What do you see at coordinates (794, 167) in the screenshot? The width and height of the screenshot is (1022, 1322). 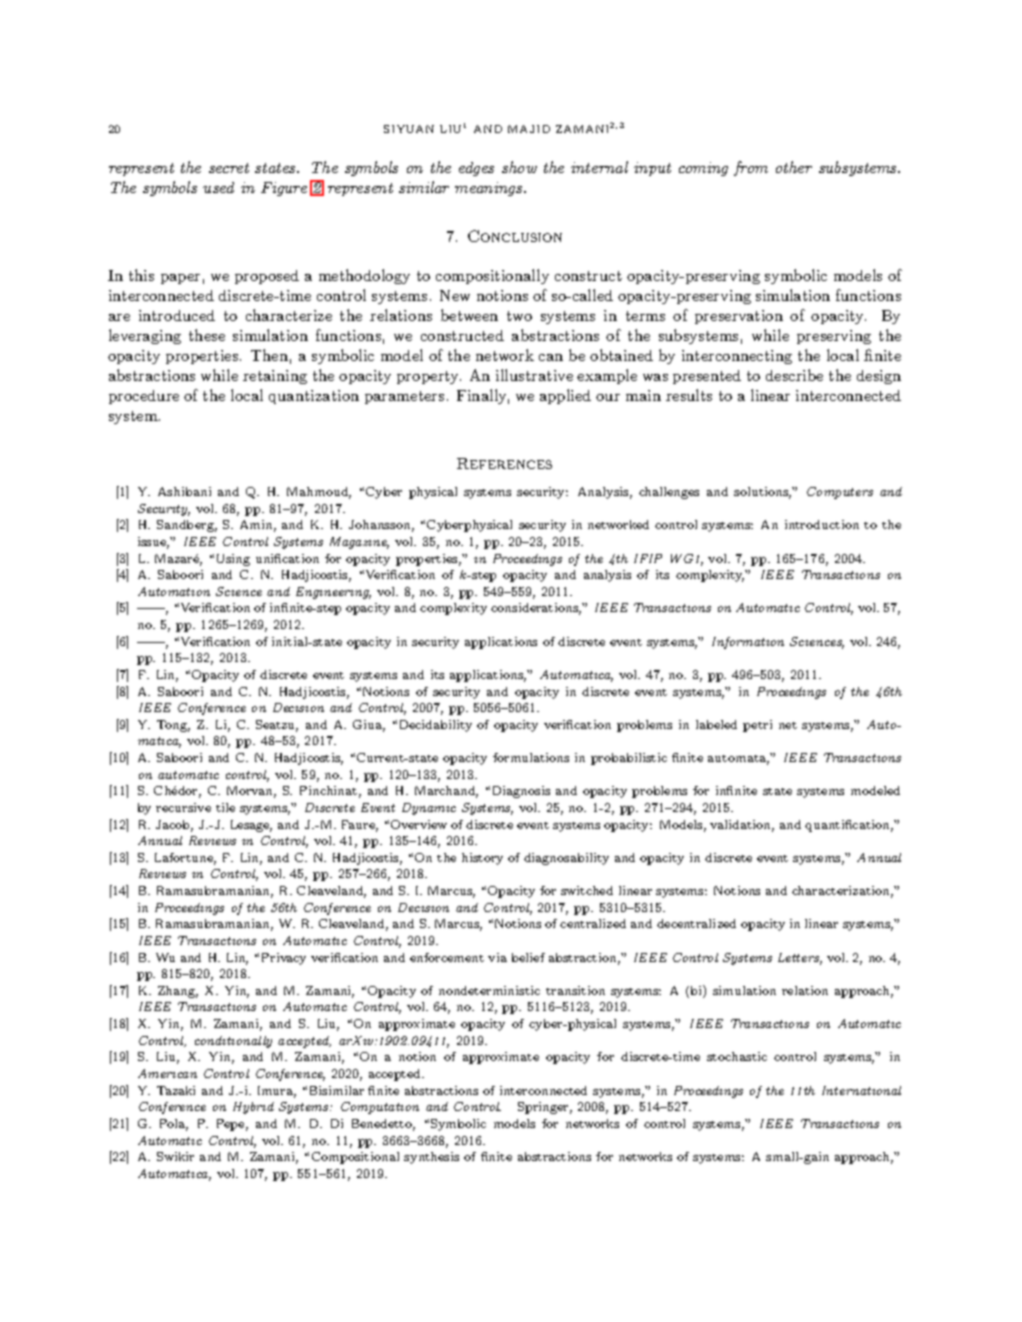 I see `other` at bounding box center [794, 167].
